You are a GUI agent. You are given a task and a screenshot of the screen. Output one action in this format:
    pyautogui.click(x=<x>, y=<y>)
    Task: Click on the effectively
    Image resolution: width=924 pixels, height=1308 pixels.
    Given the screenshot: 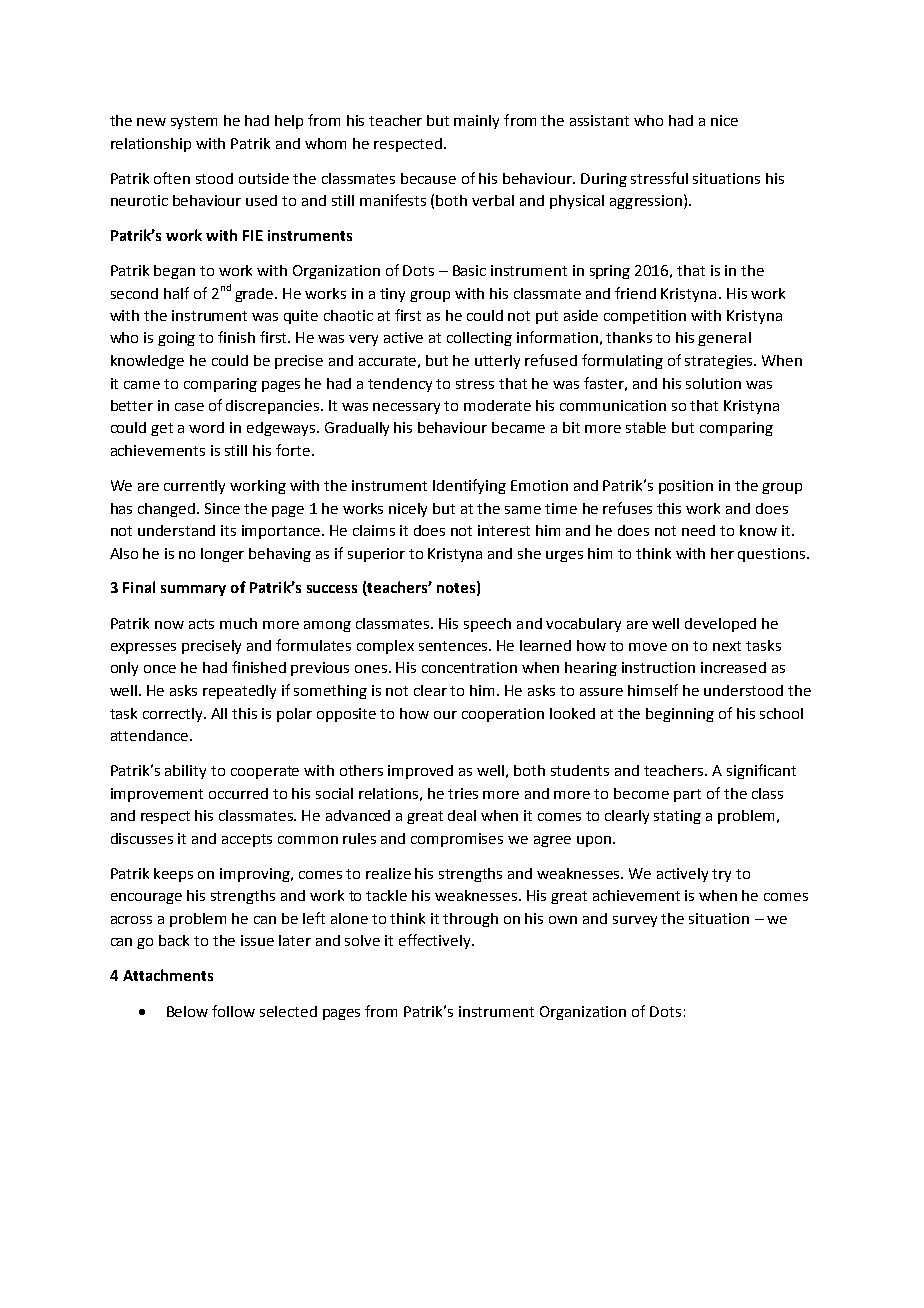 What is the action you would take?
    pyautogui.click(x=436, y=941)
